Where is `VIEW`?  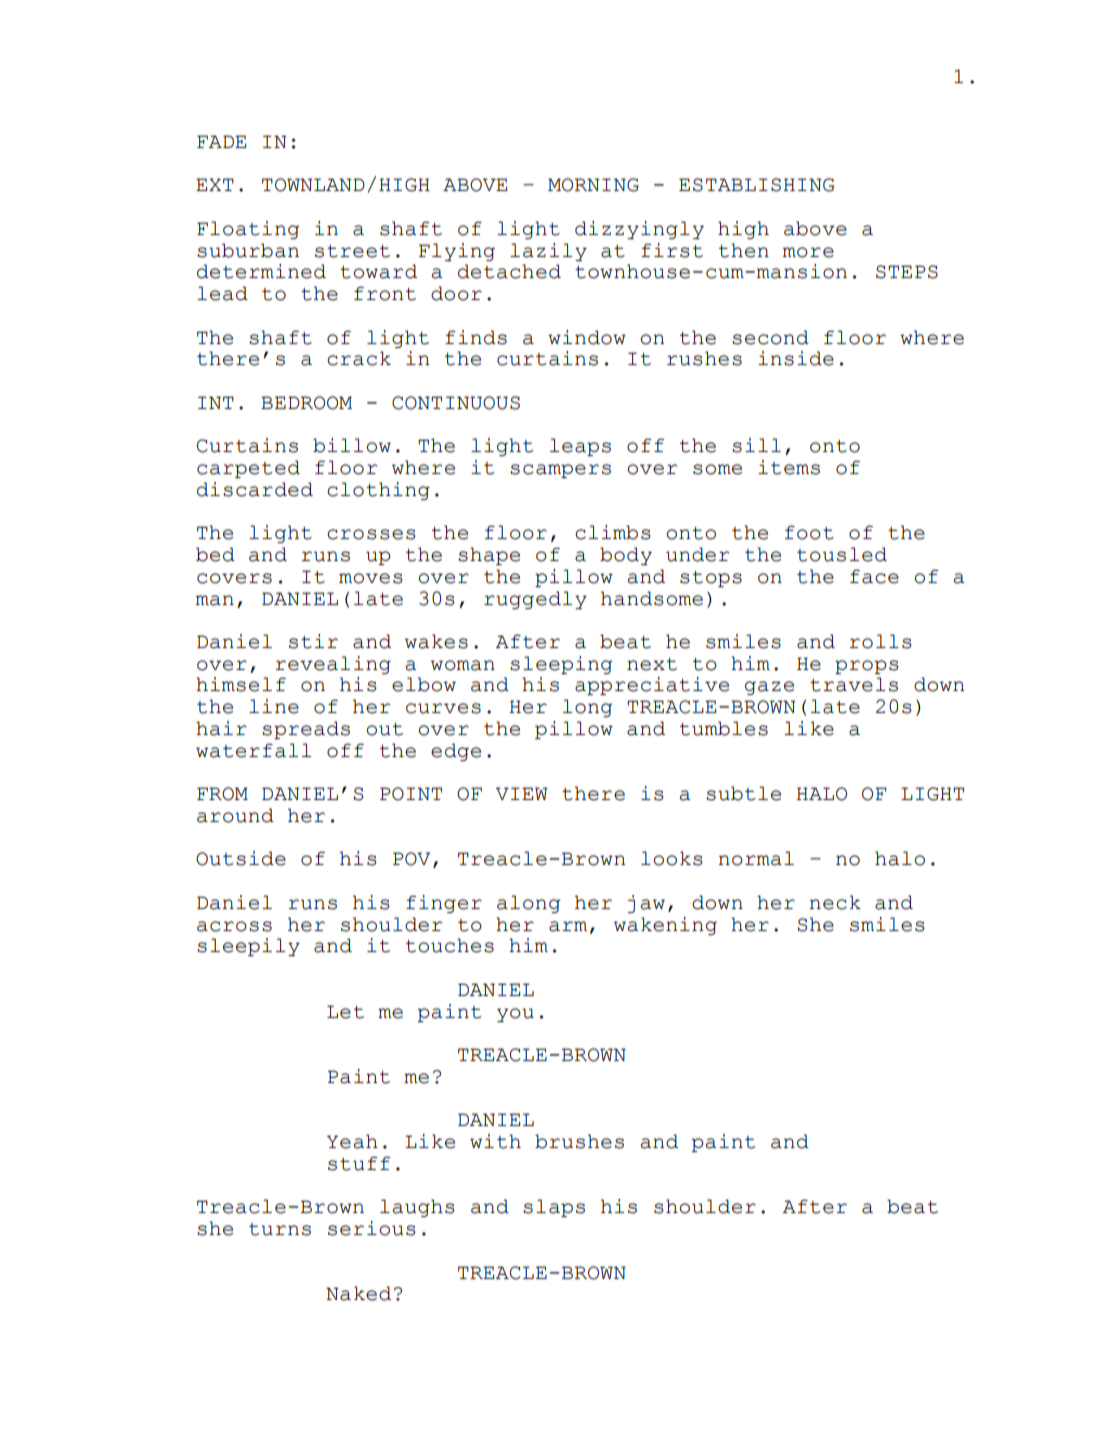 VIEW is located at coordinates (522, 793).
